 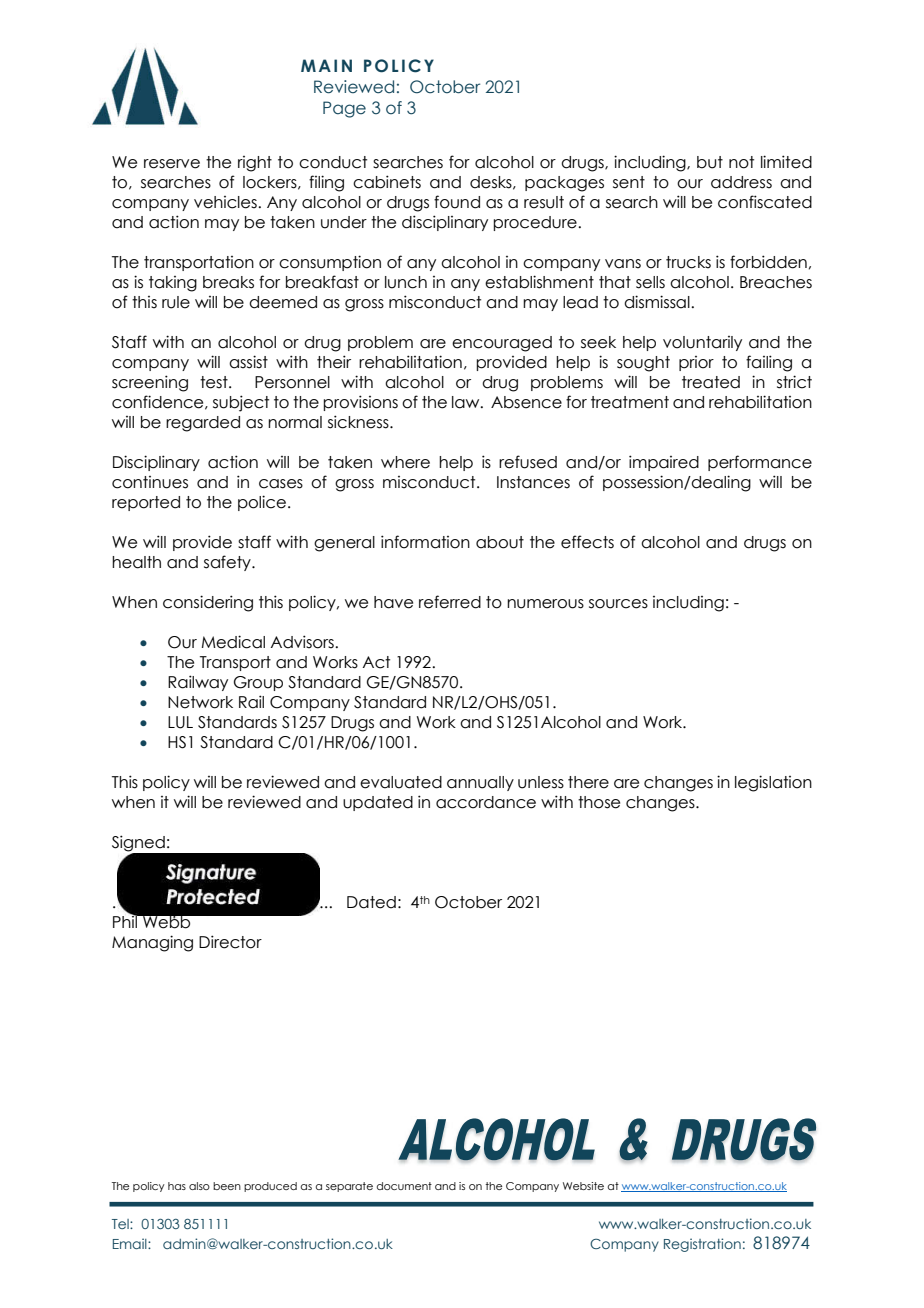 I want to click on those, so click(x=599, y=802).
